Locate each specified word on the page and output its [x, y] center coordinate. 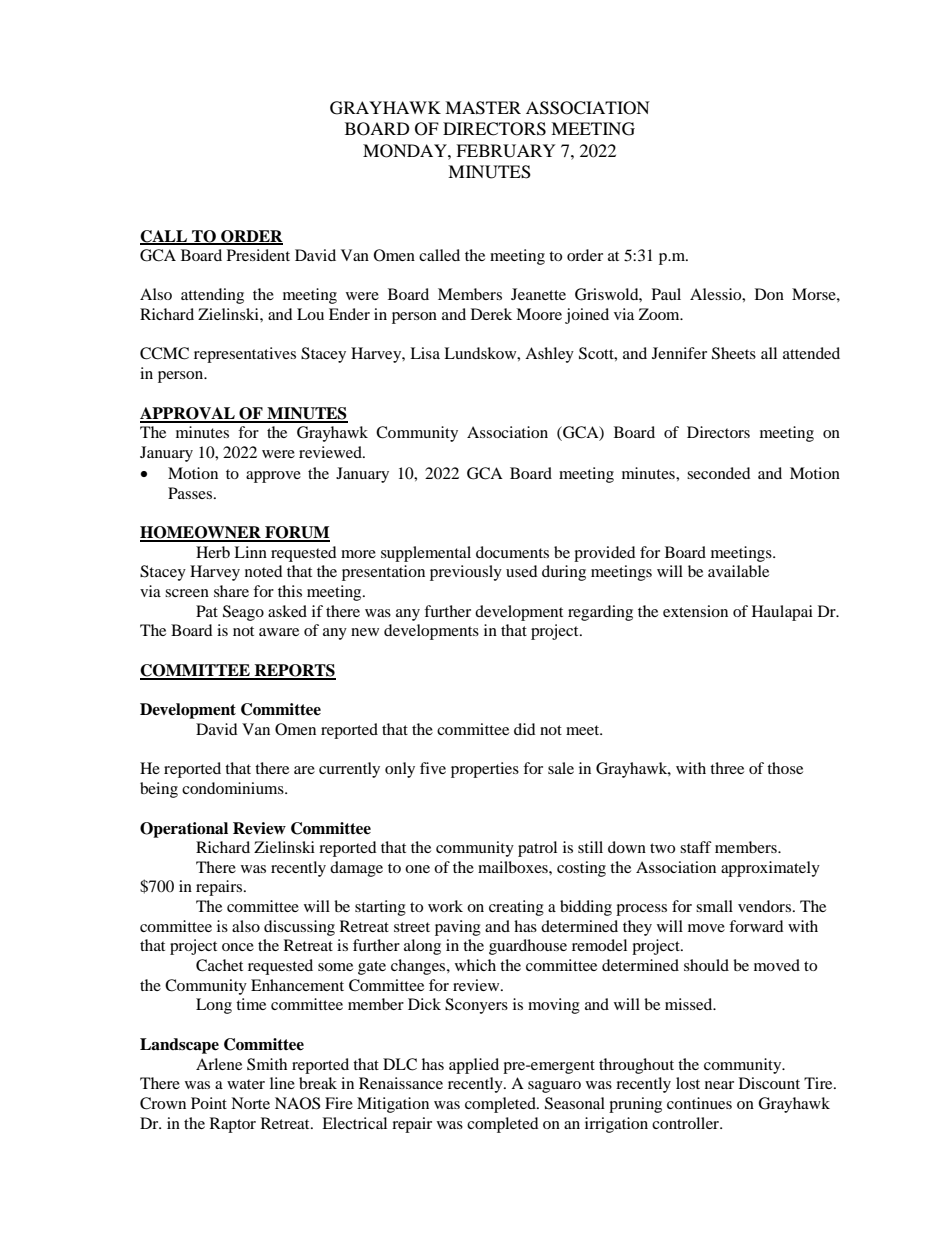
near [719, 1085]
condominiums [234, 788]
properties [485, 770]
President [258, 255]
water [246, 1084]
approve [273, 477]
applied [474, 1066]
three [727, 768]
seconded [719, 473]
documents [512, 552]
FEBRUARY [506, 151]
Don [769, 294]
